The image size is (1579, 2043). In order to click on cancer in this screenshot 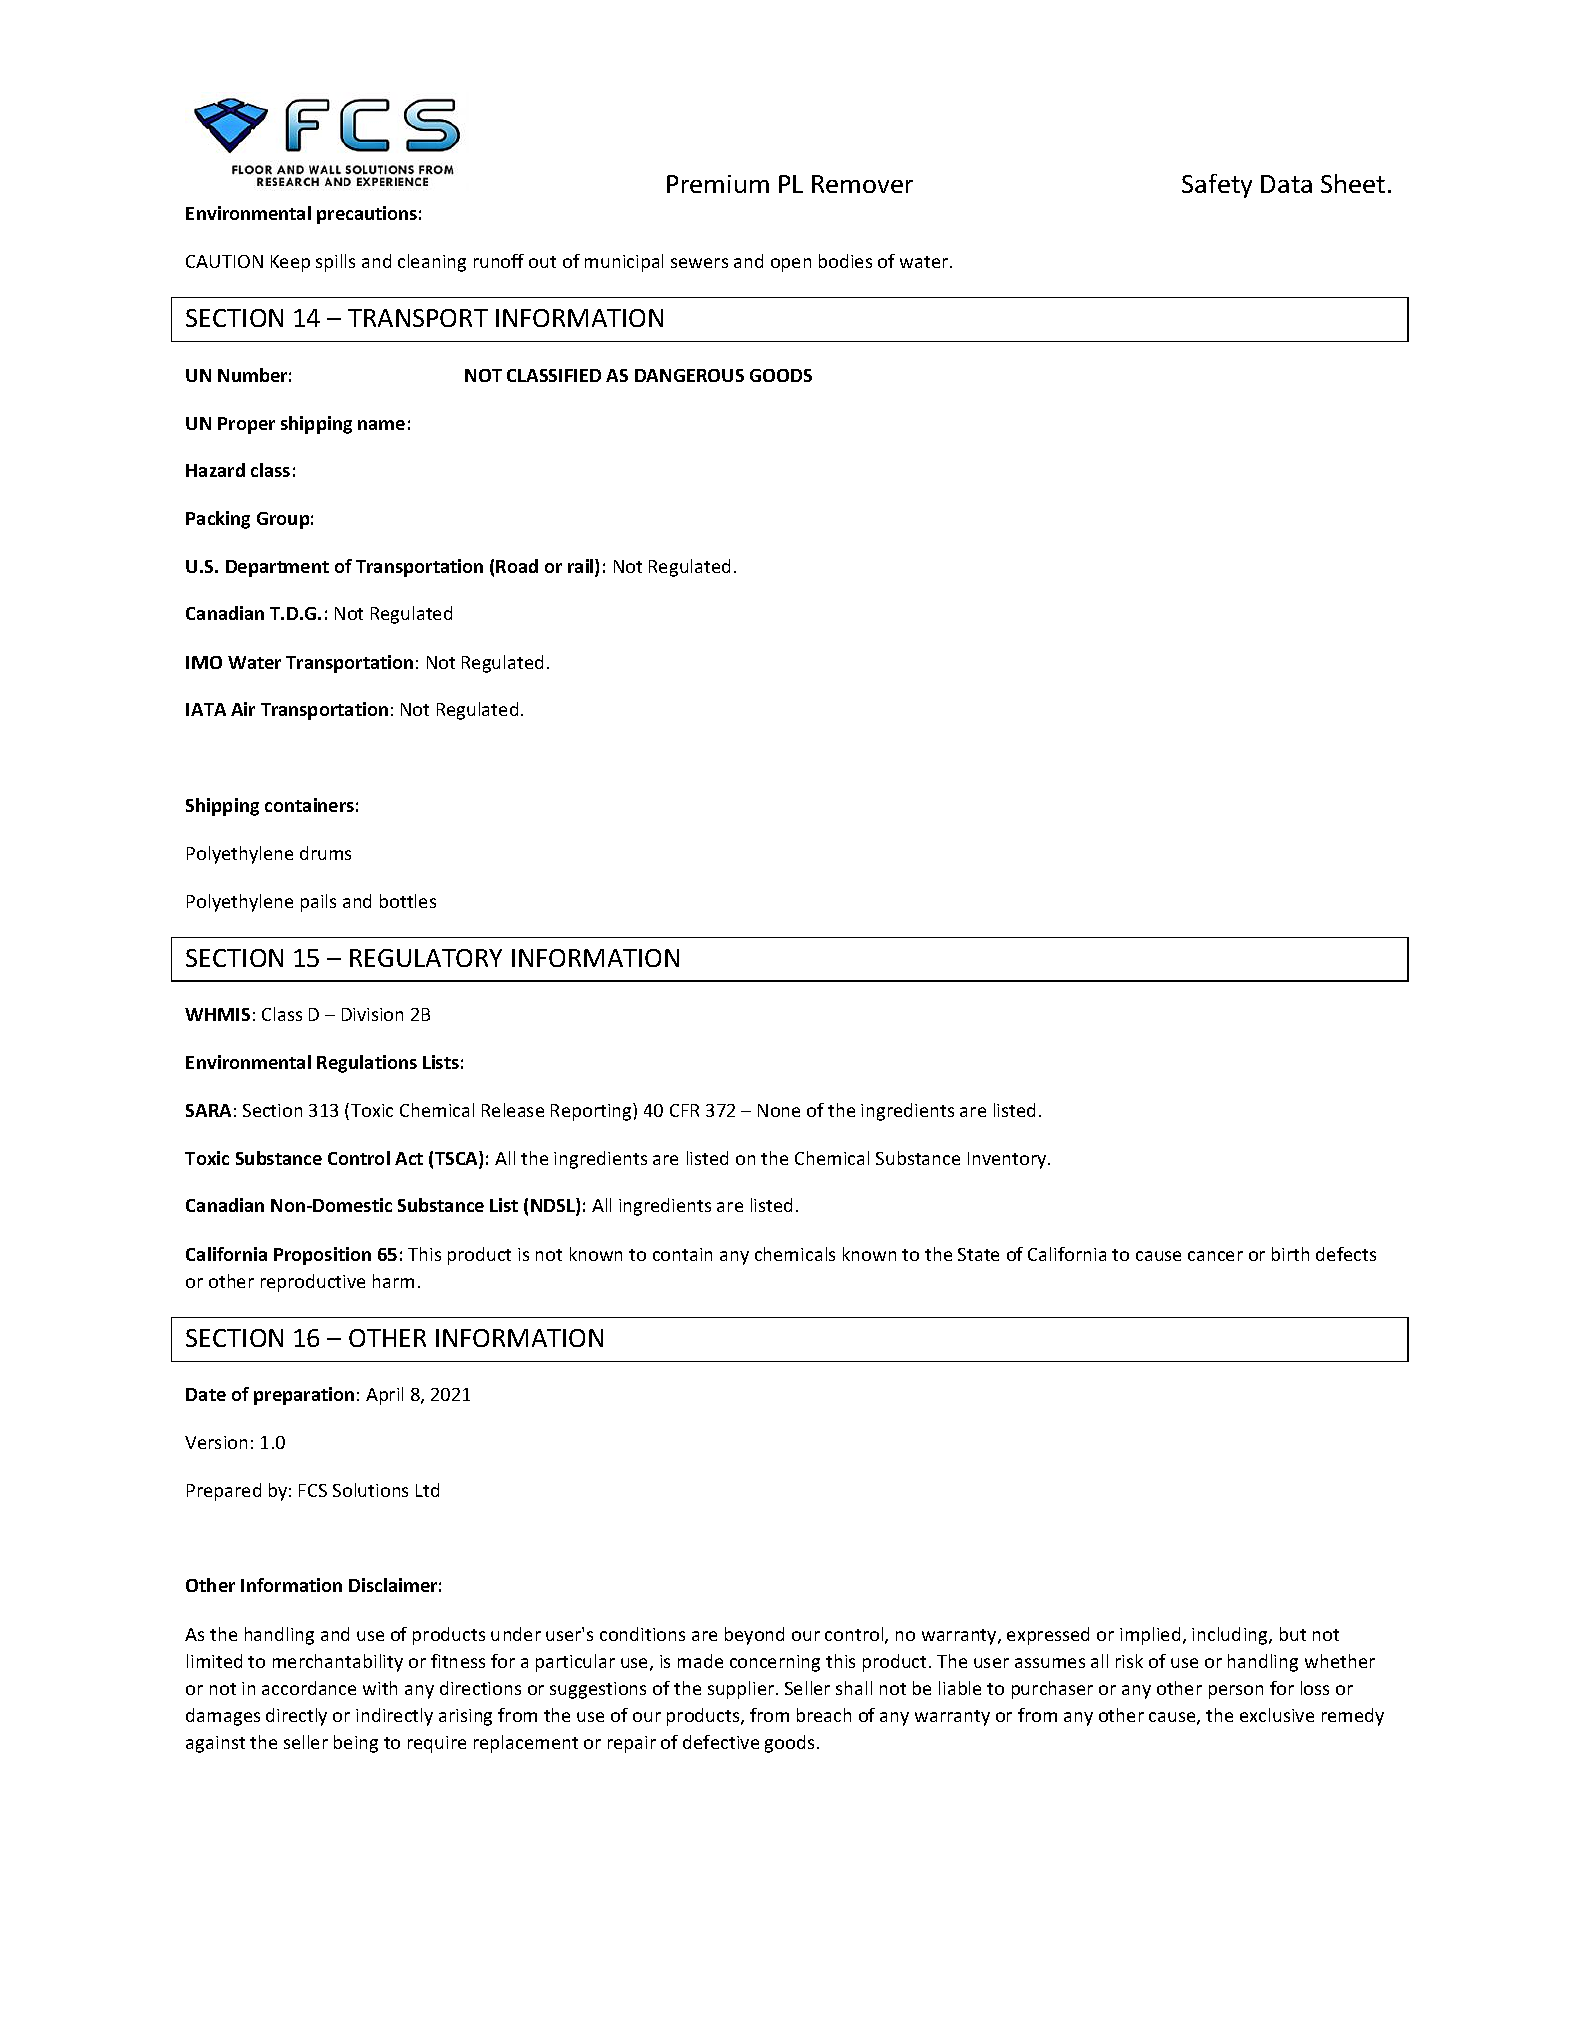, I will do `click(1215, 1256)`.
